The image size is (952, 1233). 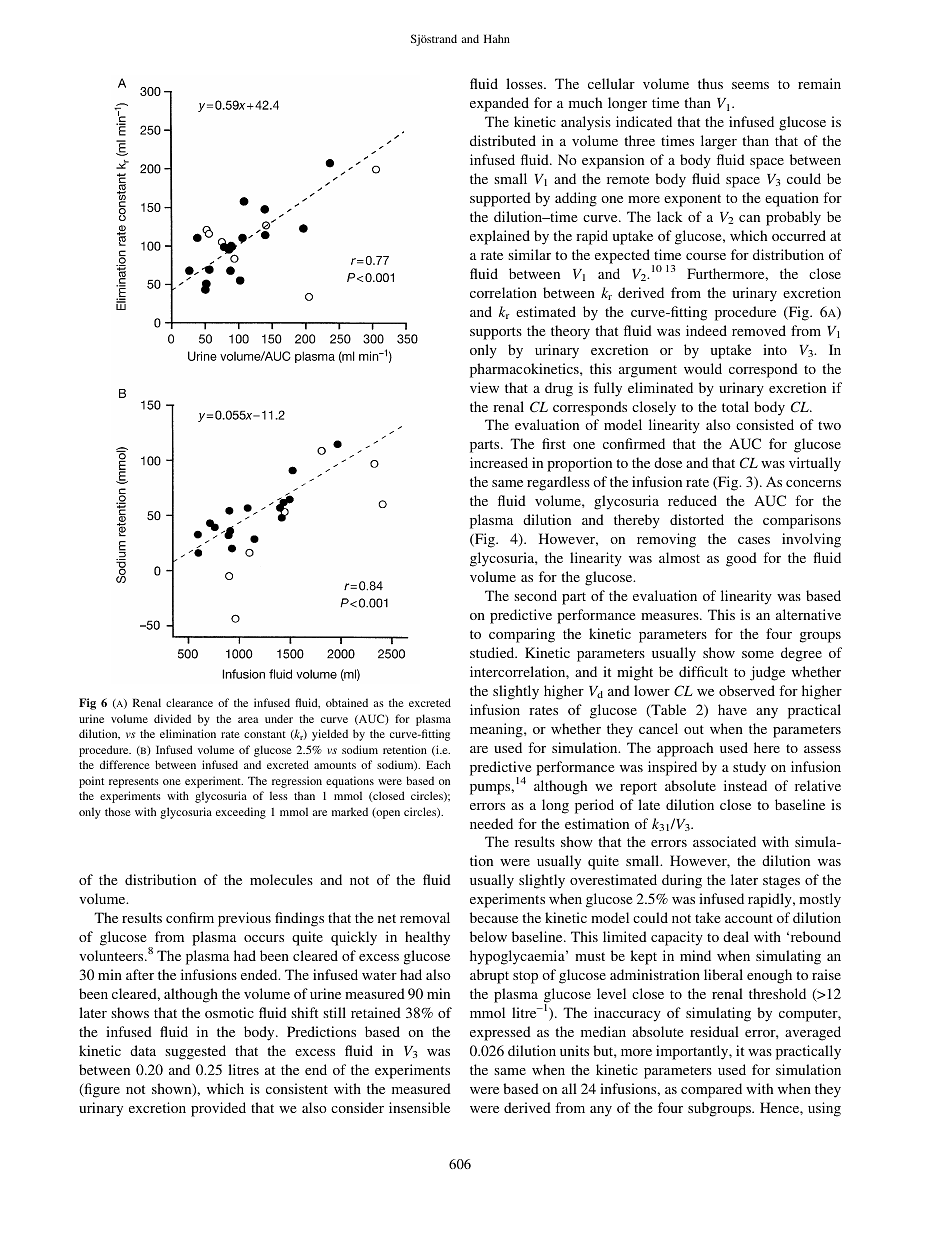 I want to click on exceeding, so click(x=241, y=813).
